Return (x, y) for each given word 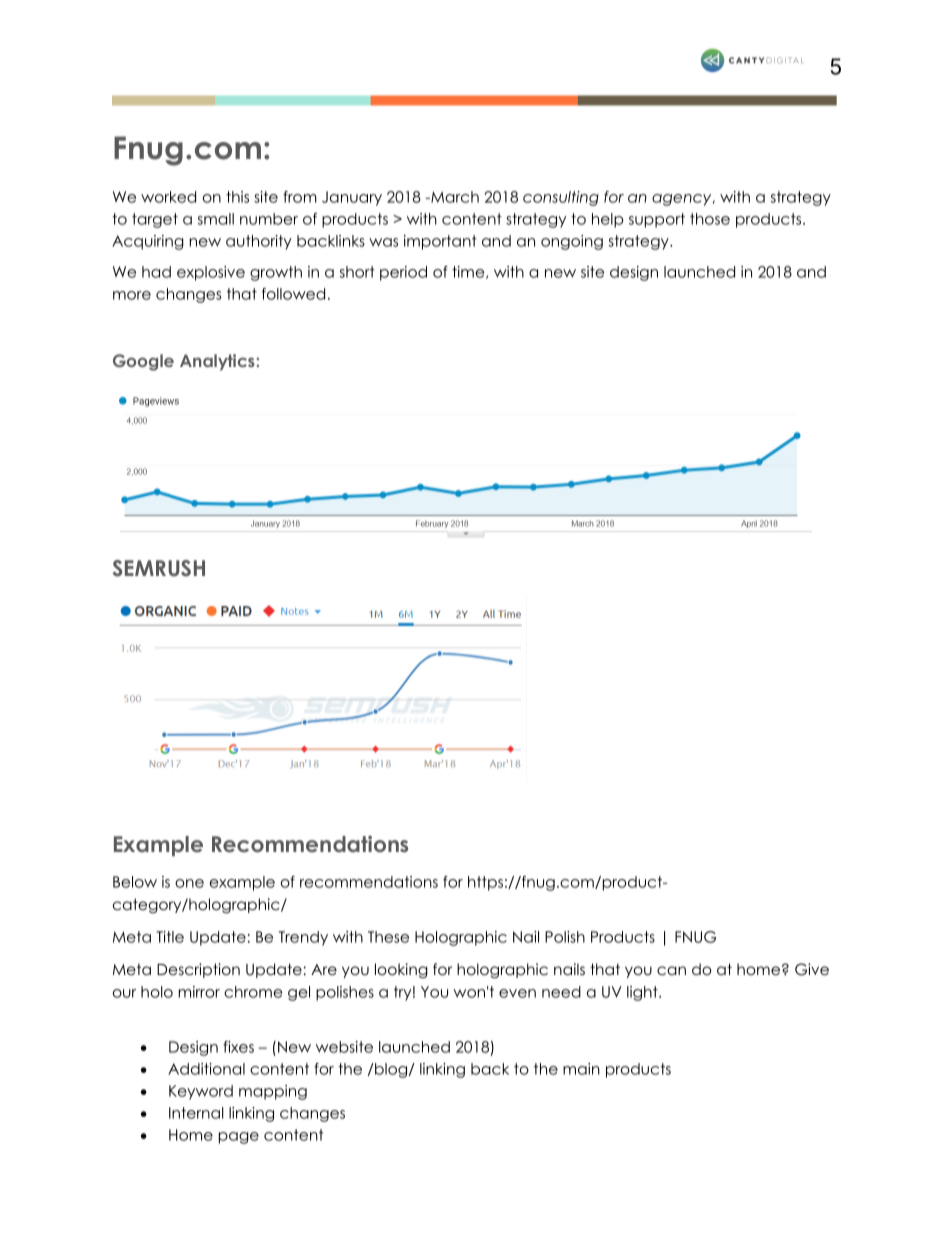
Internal (196, 1113)
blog (391, 1070)
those (710, 219)
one (189, 883)
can (671, 970)
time (469, 272)
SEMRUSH (159, 568)
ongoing (572, 242)
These (388, 937)
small (216, 219)
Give (812, 969)
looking (401, 971)
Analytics (218, 362)
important (440, 242)
